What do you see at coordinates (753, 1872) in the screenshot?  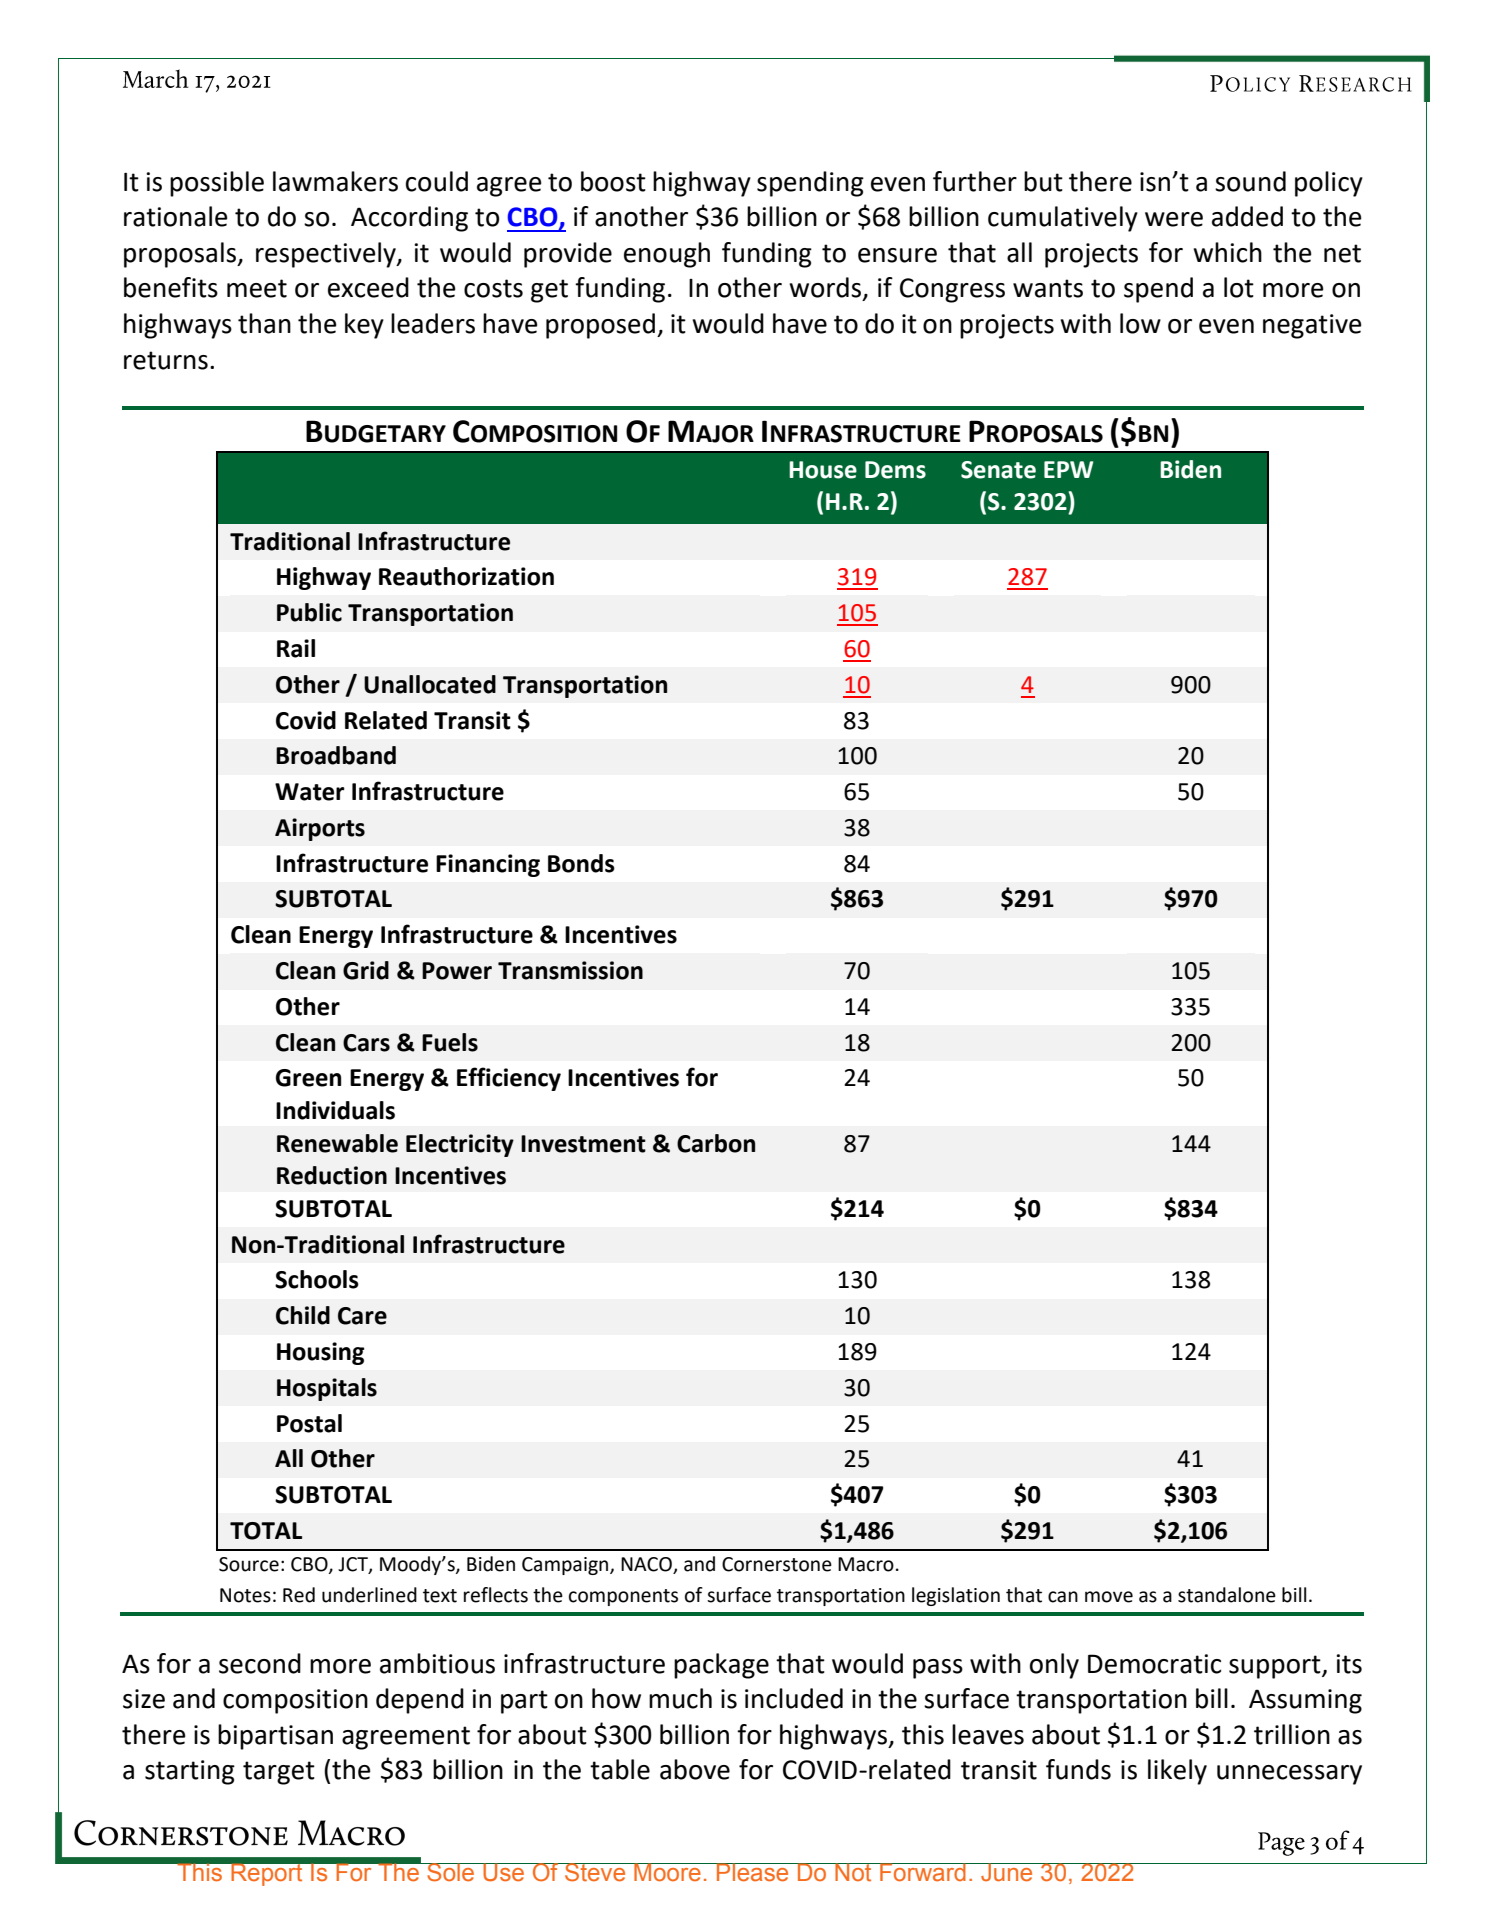 I see `Please` at bounding box center [753, 1872].
